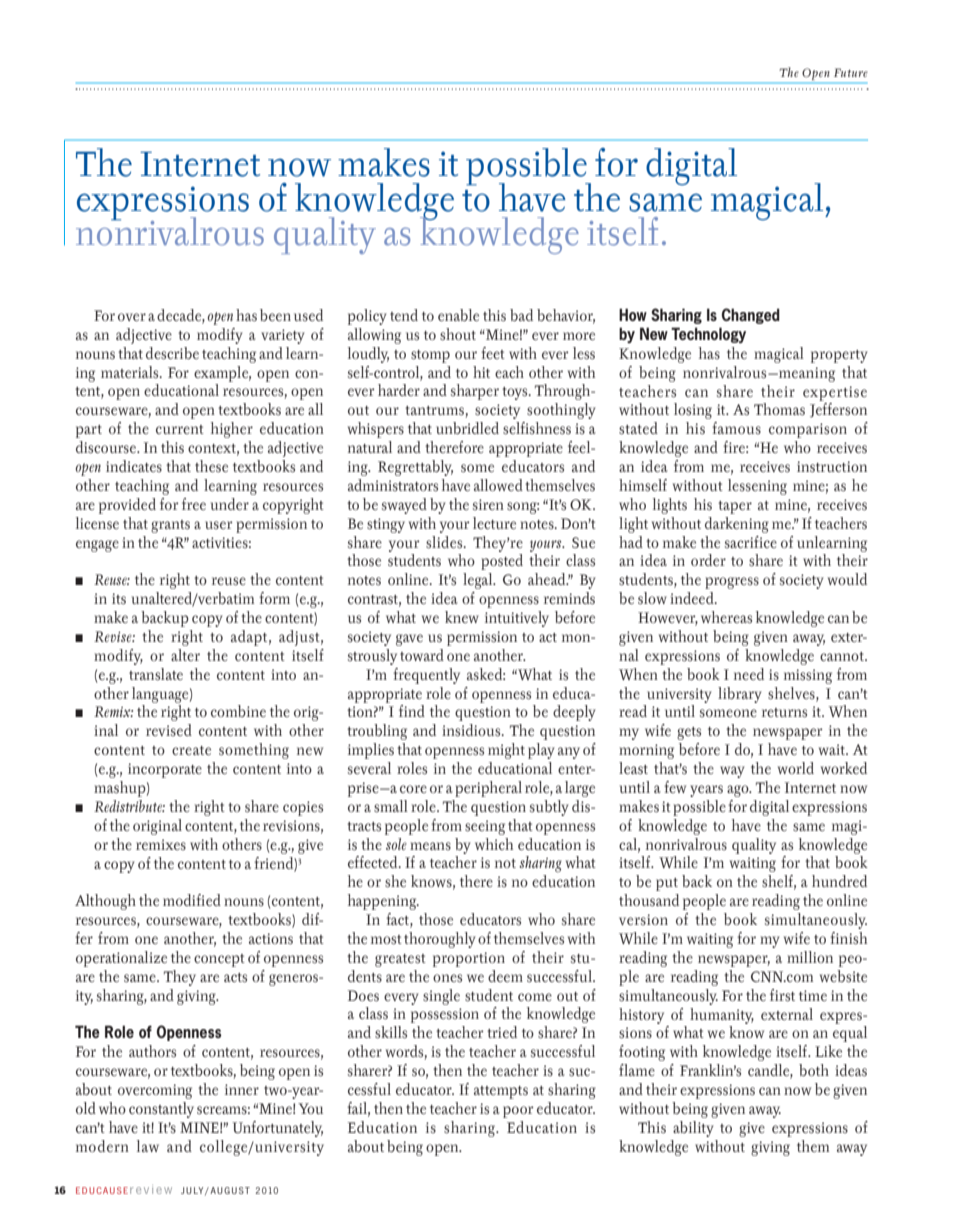  Describe the element at coordinates (501, 1092) in the screenshot. I see `attempts` at that location.
